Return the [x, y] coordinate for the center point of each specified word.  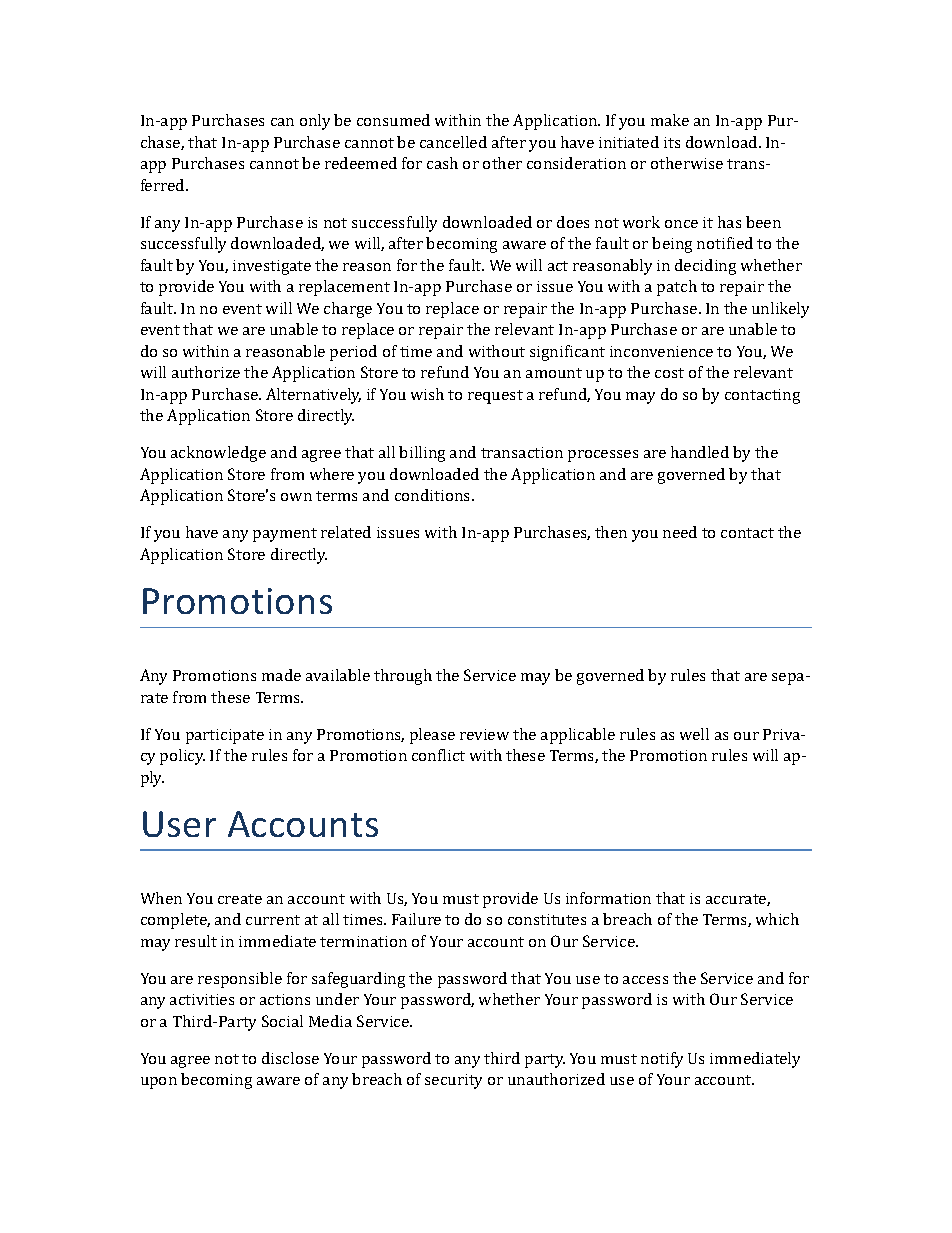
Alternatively [313, 396]
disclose [290, 1058]
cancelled [453, 142]
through [403, 677]
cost [669, 373]
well [694, 734]
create [240, 899]
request [495, 397]
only [315, 122]
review [484, 734]
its [672, 142]
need [680, 532]
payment [285, 535]
